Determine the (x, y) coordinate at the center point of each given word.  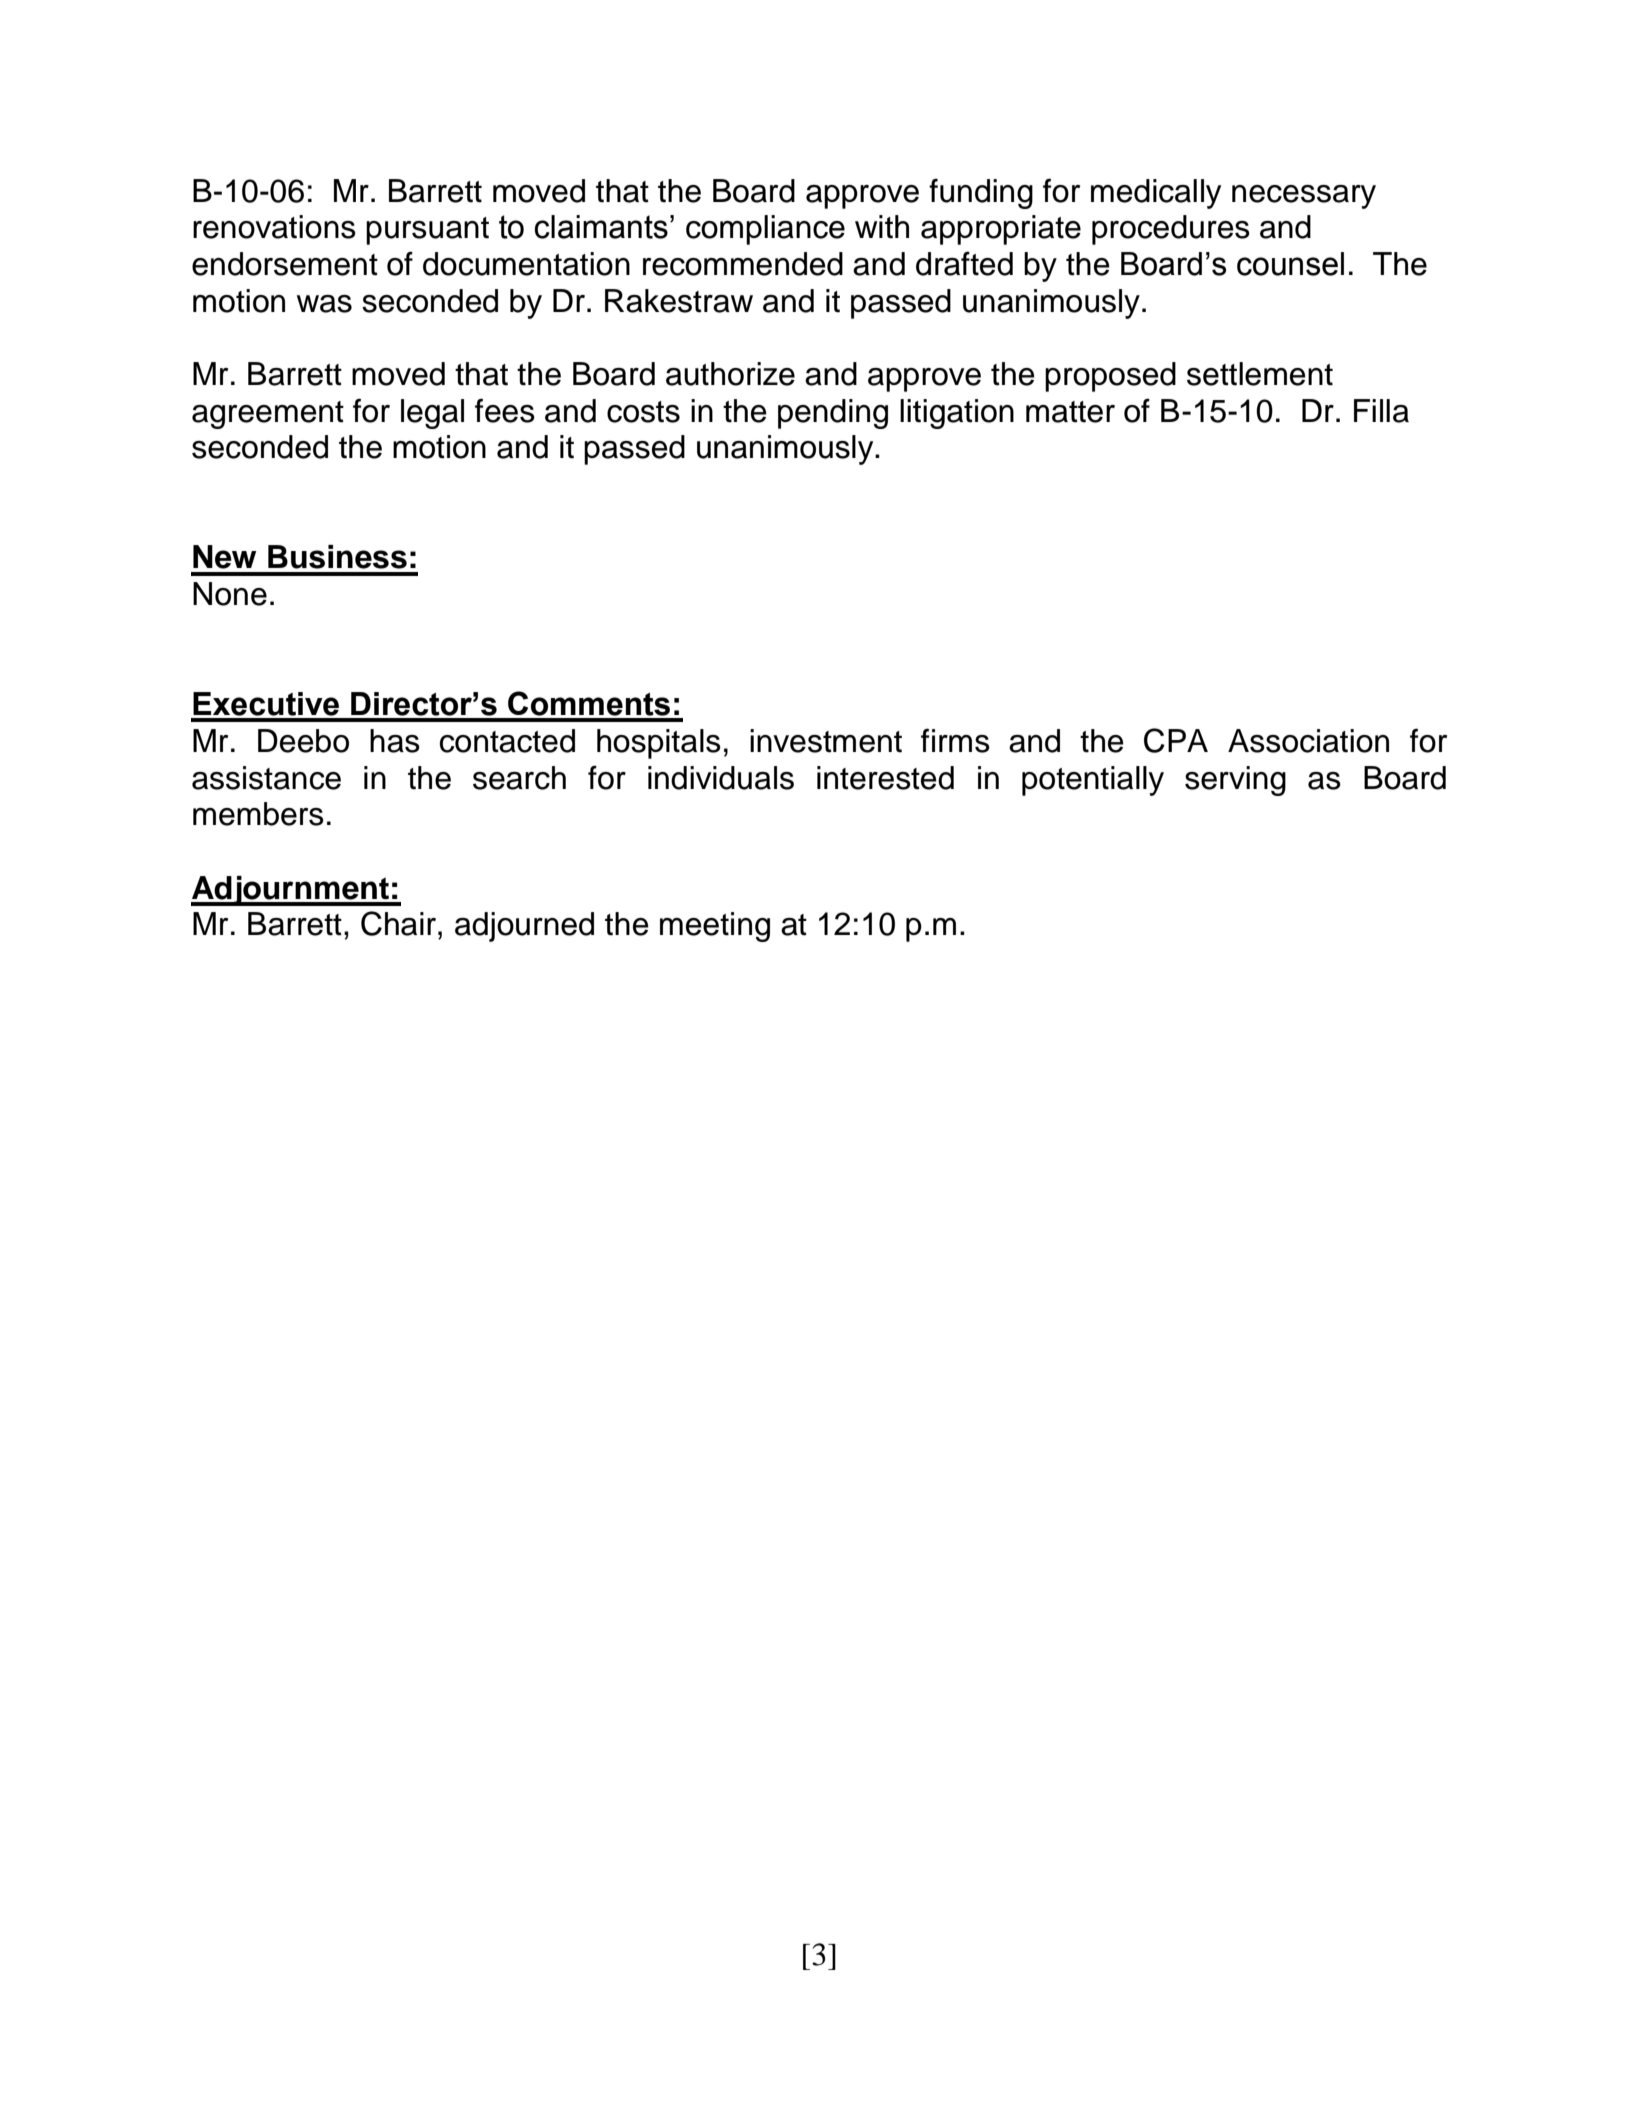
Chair (400, 923)
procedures (1171, 230)
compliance (765, 230)
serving (1235, 781)
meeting (715, 927)
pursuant (427, 231)
